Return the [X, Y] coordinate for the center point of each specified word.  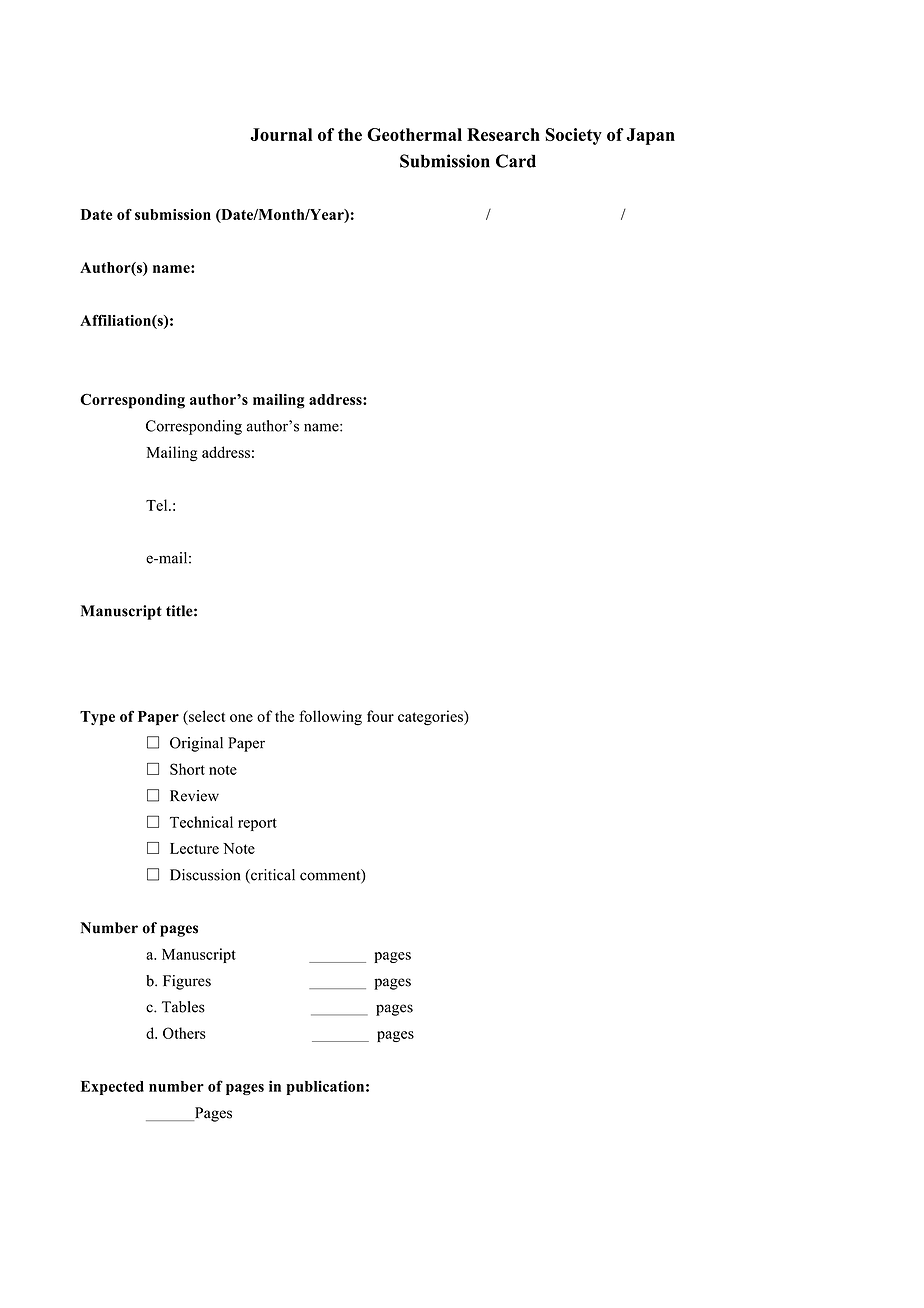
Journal [281, 134]
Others [184, 1033]
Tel [158, 505]
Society [573, 136]
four [380, 716]
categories [431, 718]
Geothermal [414, 134]
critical [272, 876]
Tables [183, 1007]
